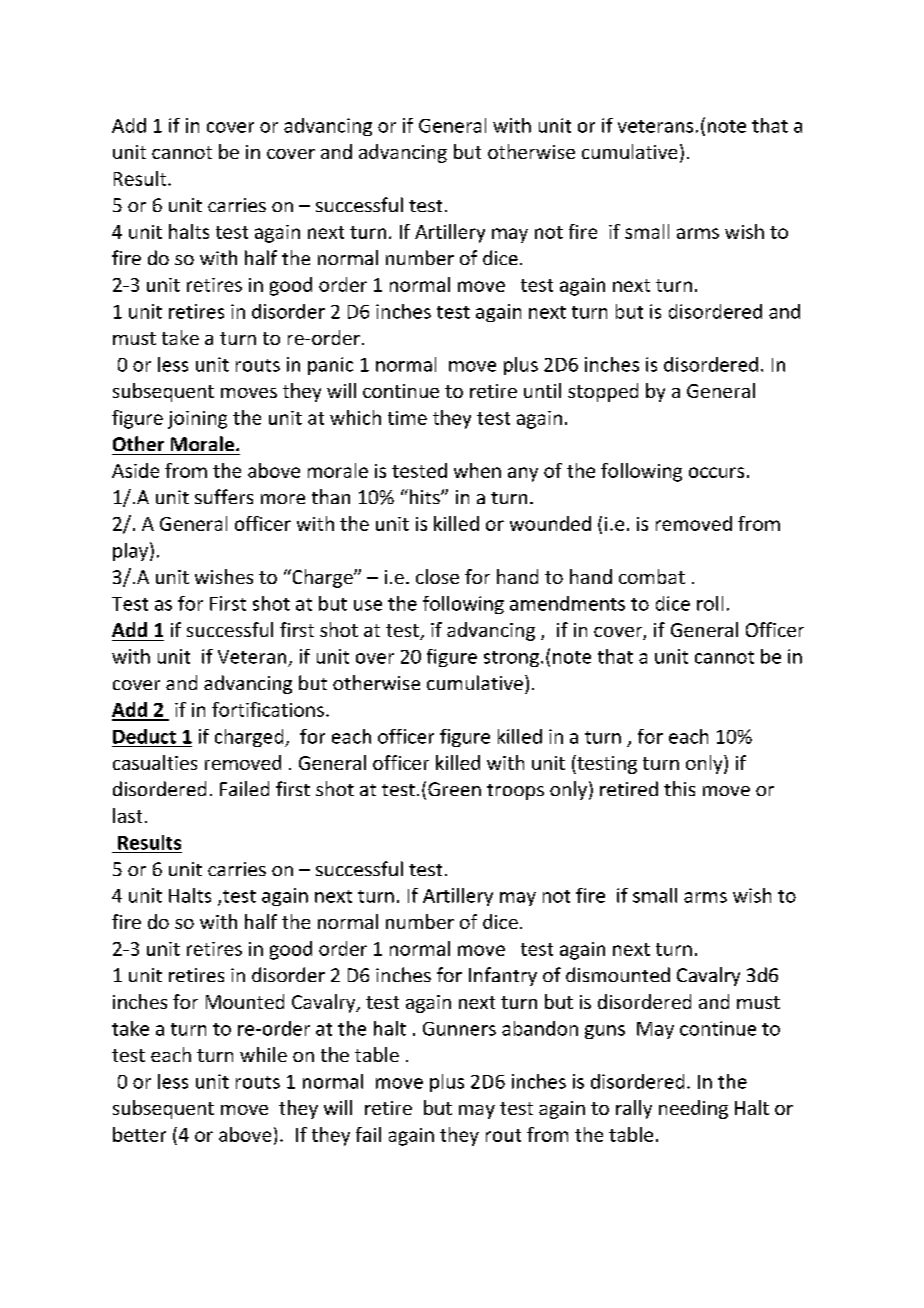  Describe the element at coordinates (139, 1134) in the screenshot. I see `better` at that location.
